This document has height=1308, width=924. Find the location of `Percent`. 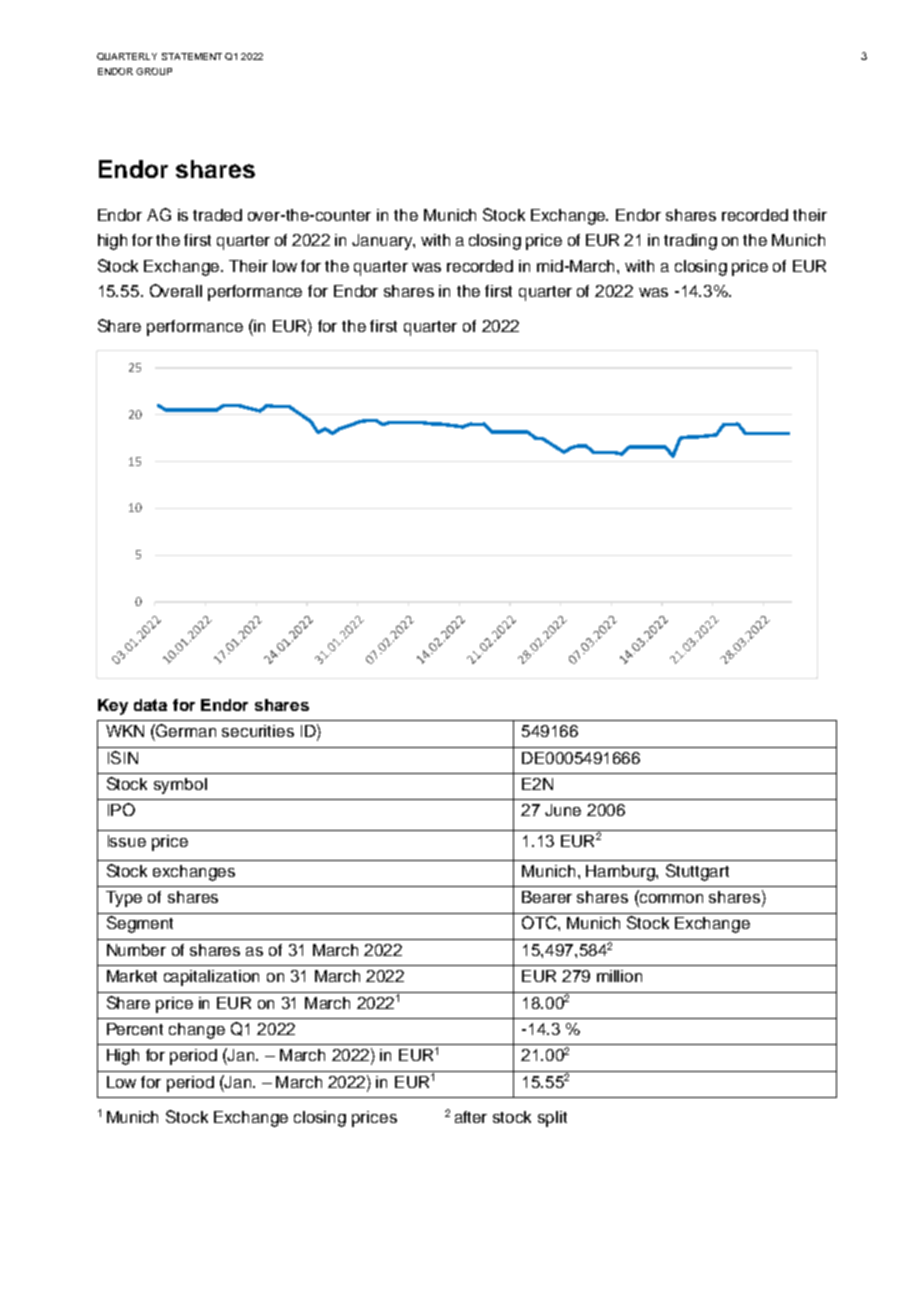

Percent is located at coordinates (135, 1029).
